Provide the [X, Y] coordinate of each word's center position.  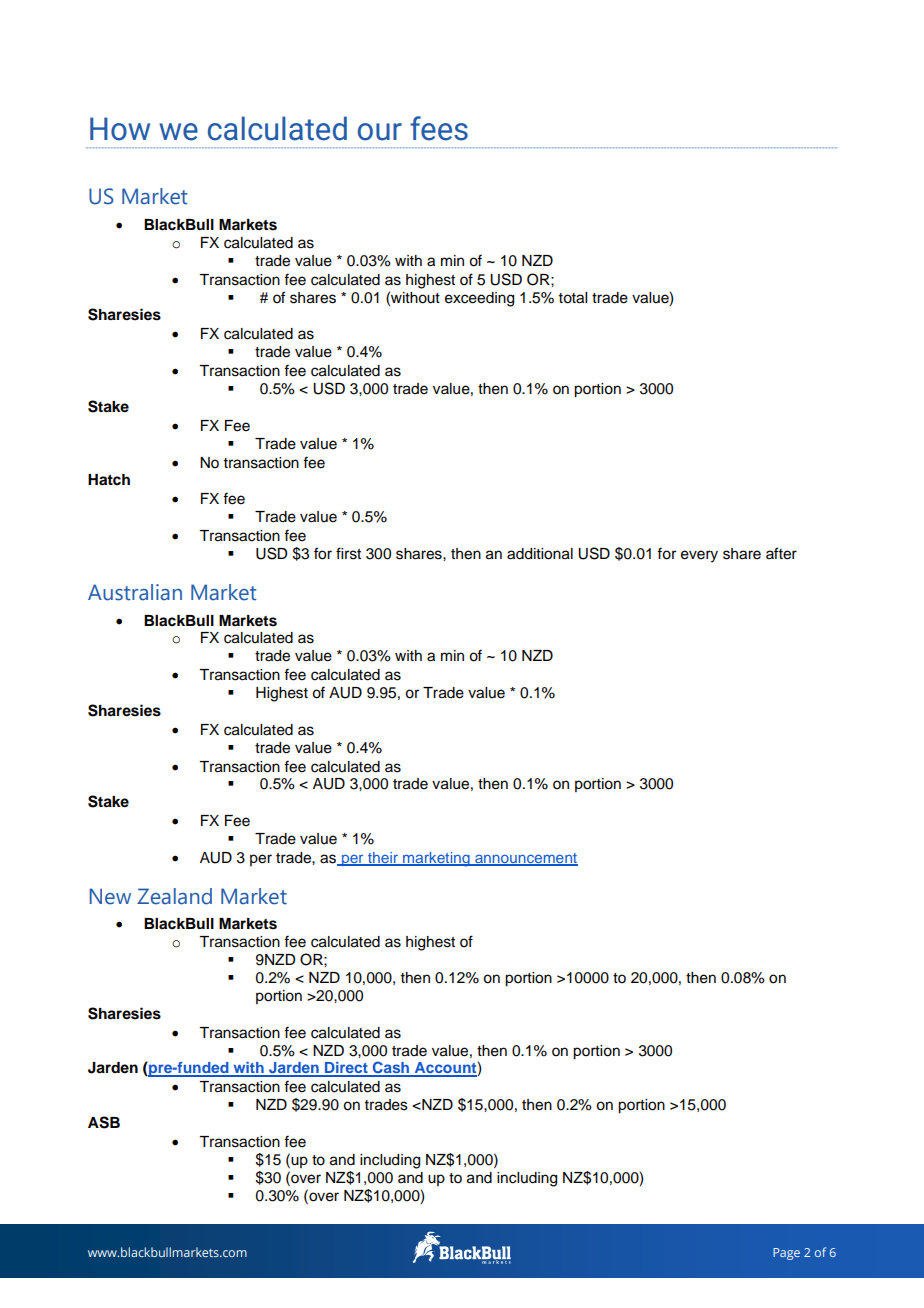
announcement [525, 859]
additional [540, 554]
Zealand [174, 896]
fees [439, 128]
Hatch [109, 479]
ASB [104, 1122]
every [699, 556]
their [382, 859]
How [120, 129]
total [573, 298]
